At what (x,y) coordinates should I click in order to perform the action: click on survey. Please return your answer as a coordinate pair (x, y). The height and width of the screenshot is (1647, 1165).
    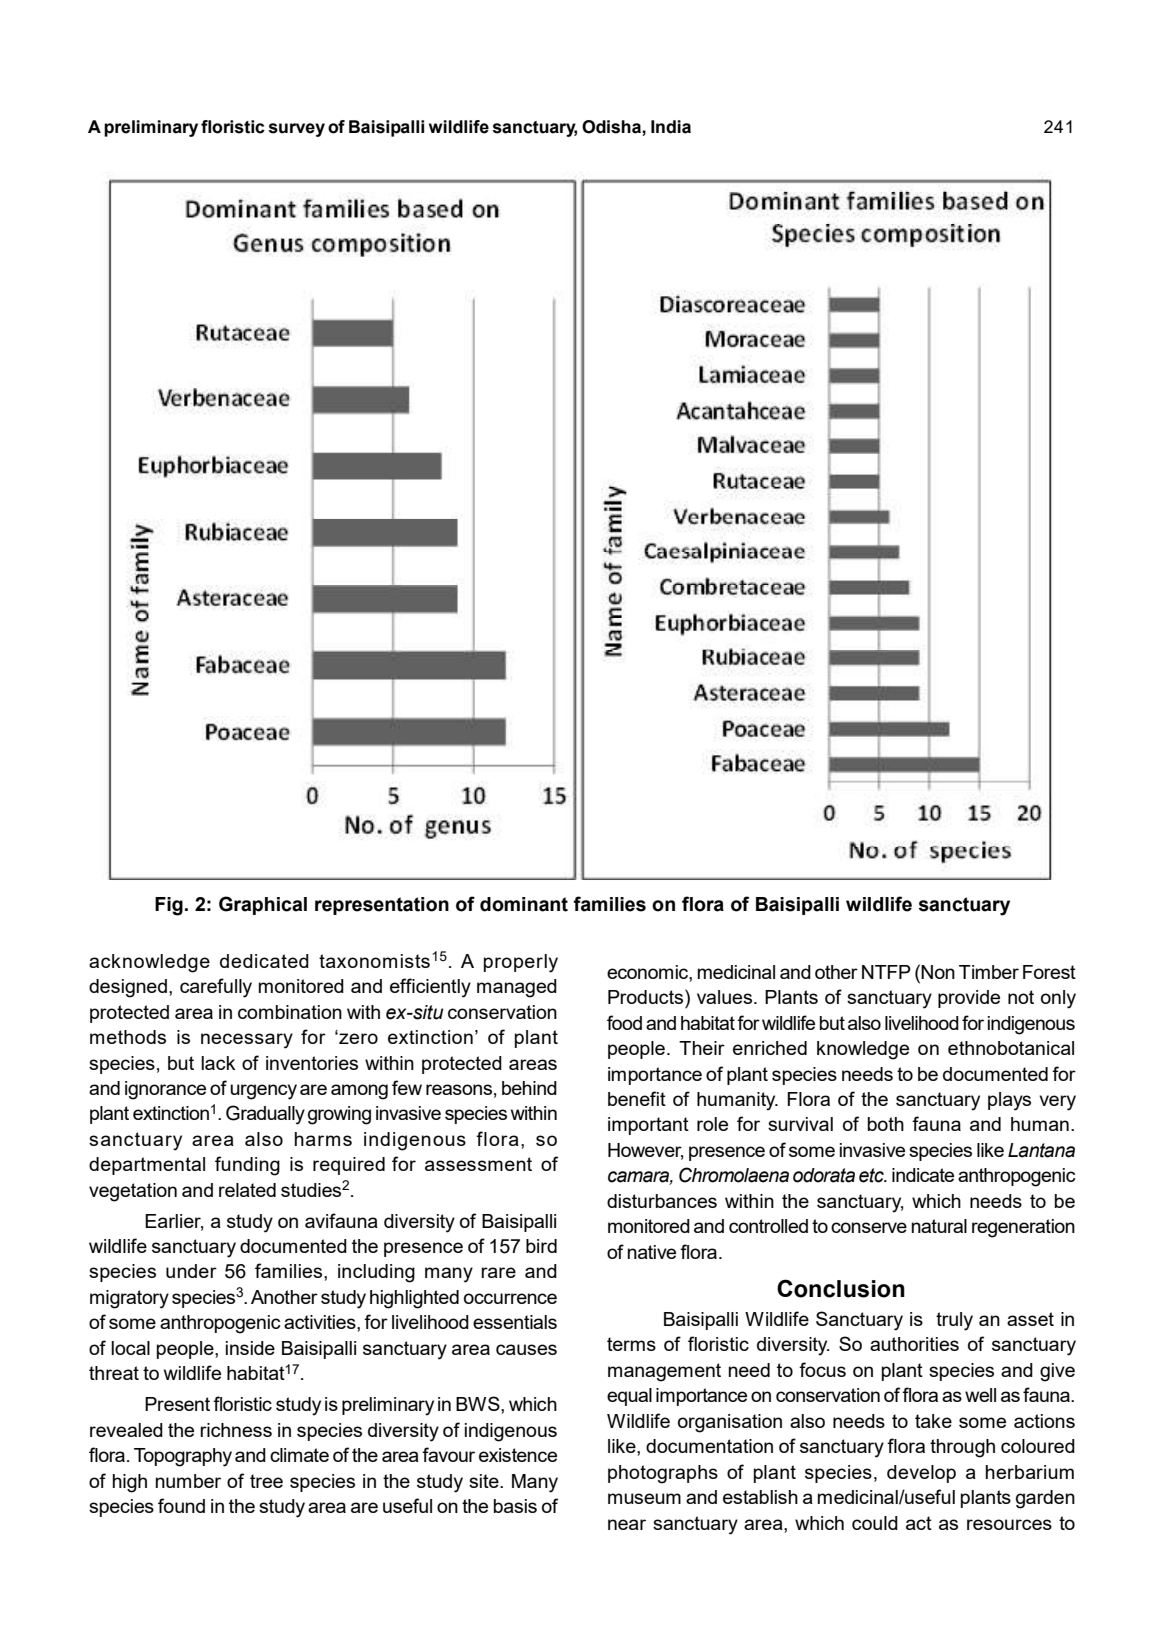
    Looking at the image, I should click on (296, 130).
